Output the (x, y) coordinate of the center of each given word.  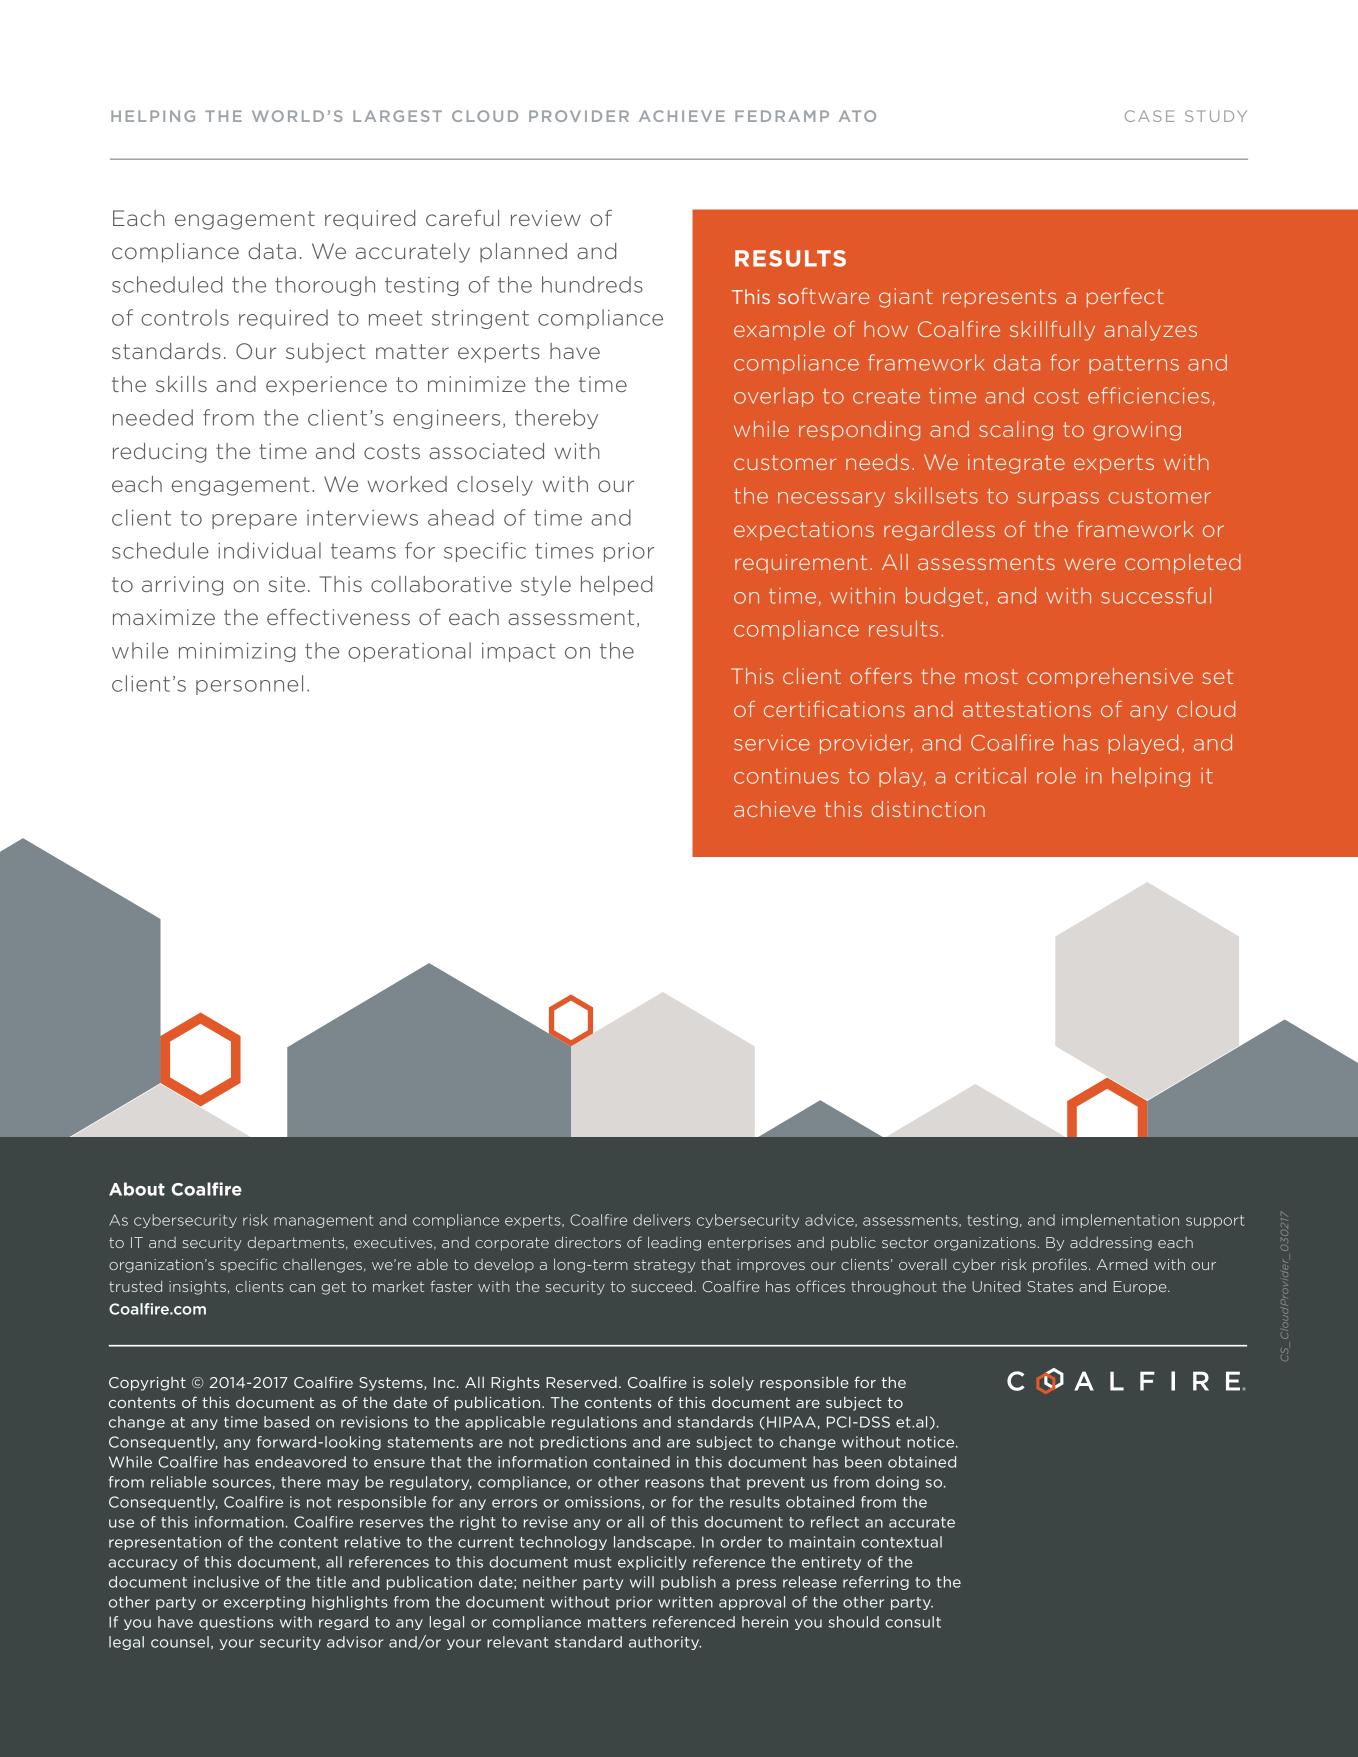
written (685, 1602)
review (546, 218)
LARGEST (397, 116)
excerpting (264, 1603)
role (1056, 775)
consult (913, 1622)
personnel (249, 685)
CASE (1149, 116)
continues (786, 776)
